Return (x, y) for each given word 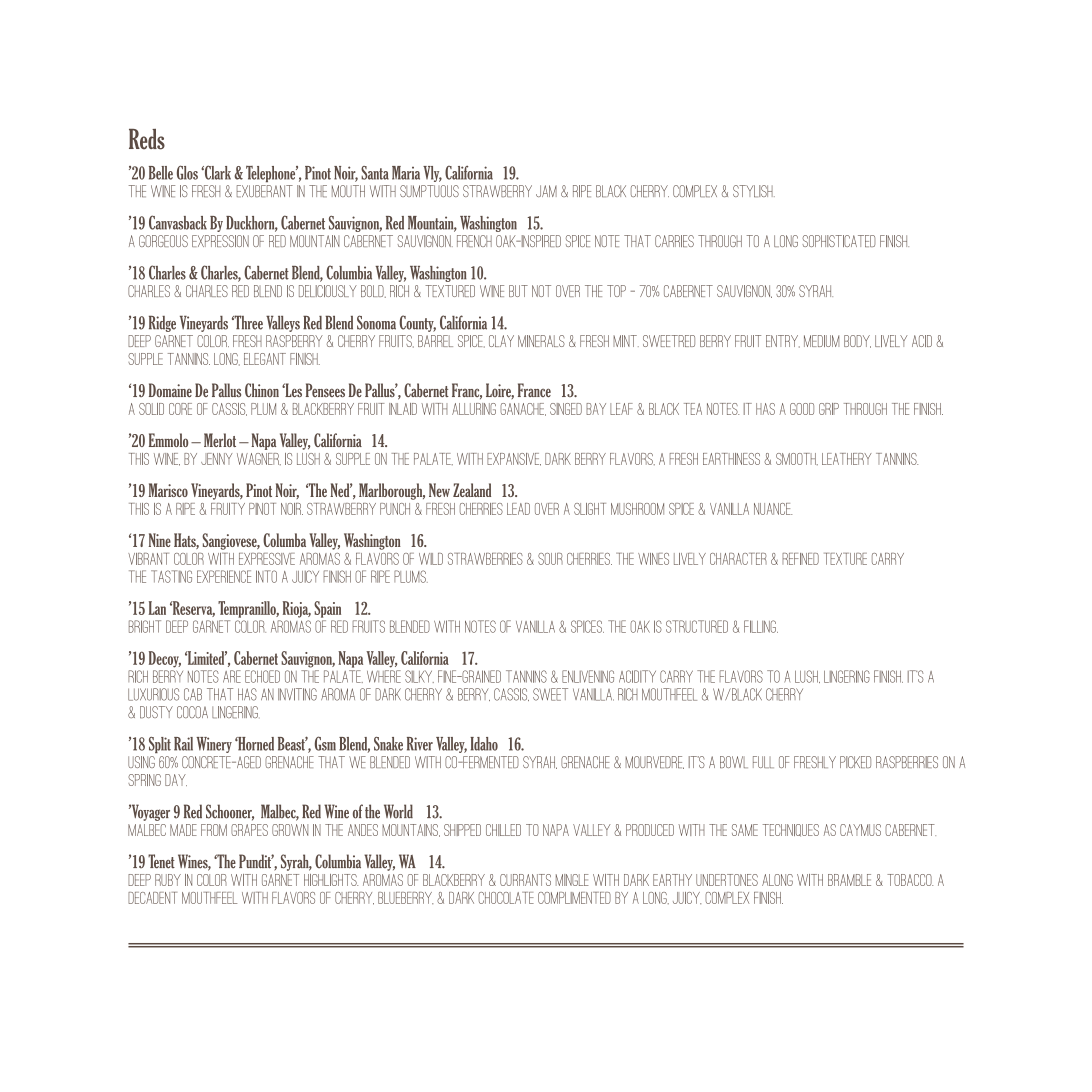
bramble (849, 880)
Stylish (754, 191)
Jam (546, 191)
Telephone (272, 174)
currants (525, 880)
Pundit (256, 861)
